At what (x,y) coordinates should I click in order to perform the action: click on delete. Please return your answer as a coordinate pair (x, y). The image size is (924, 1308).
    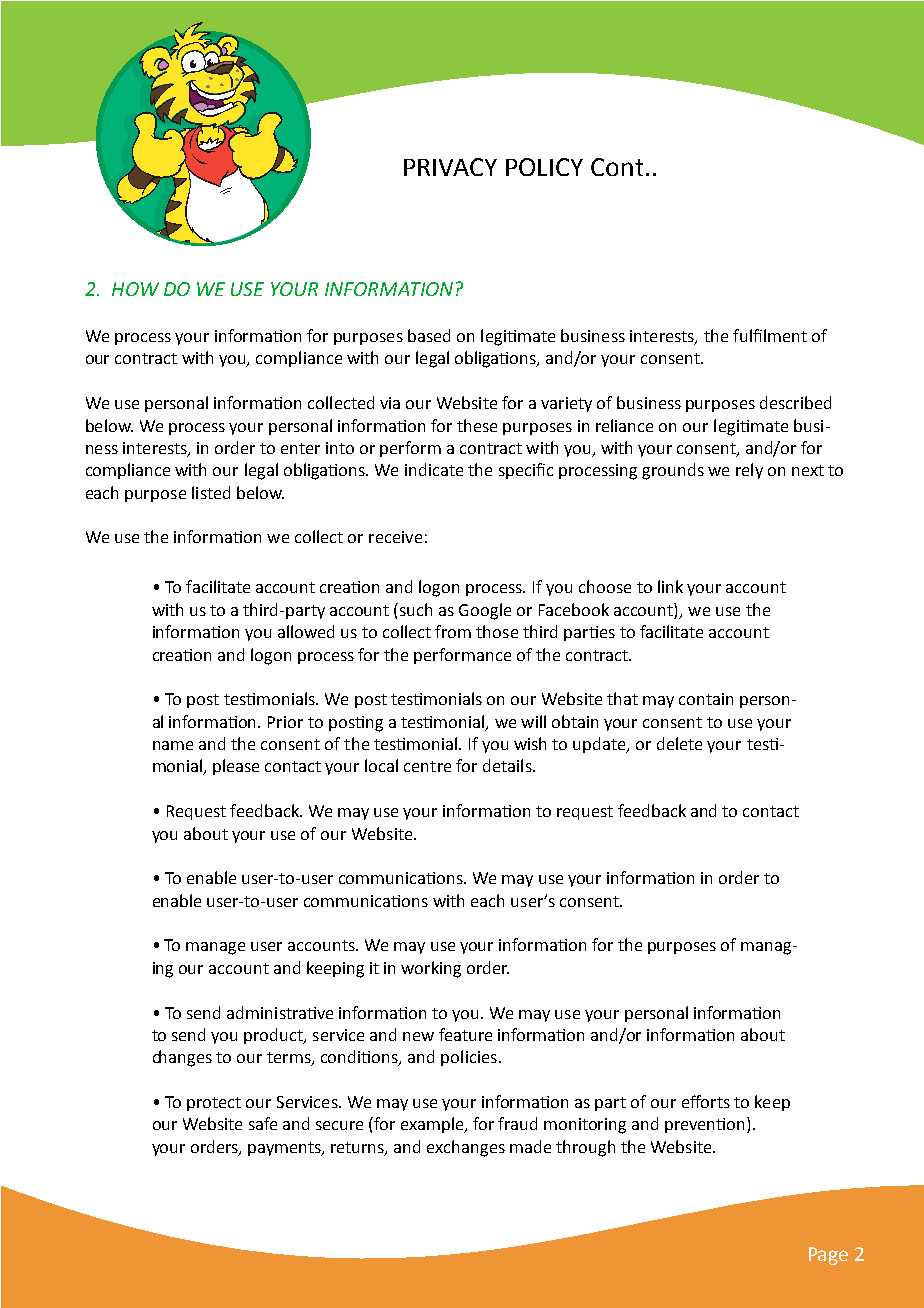
    Looking at the image, I should click on (679, 743).
